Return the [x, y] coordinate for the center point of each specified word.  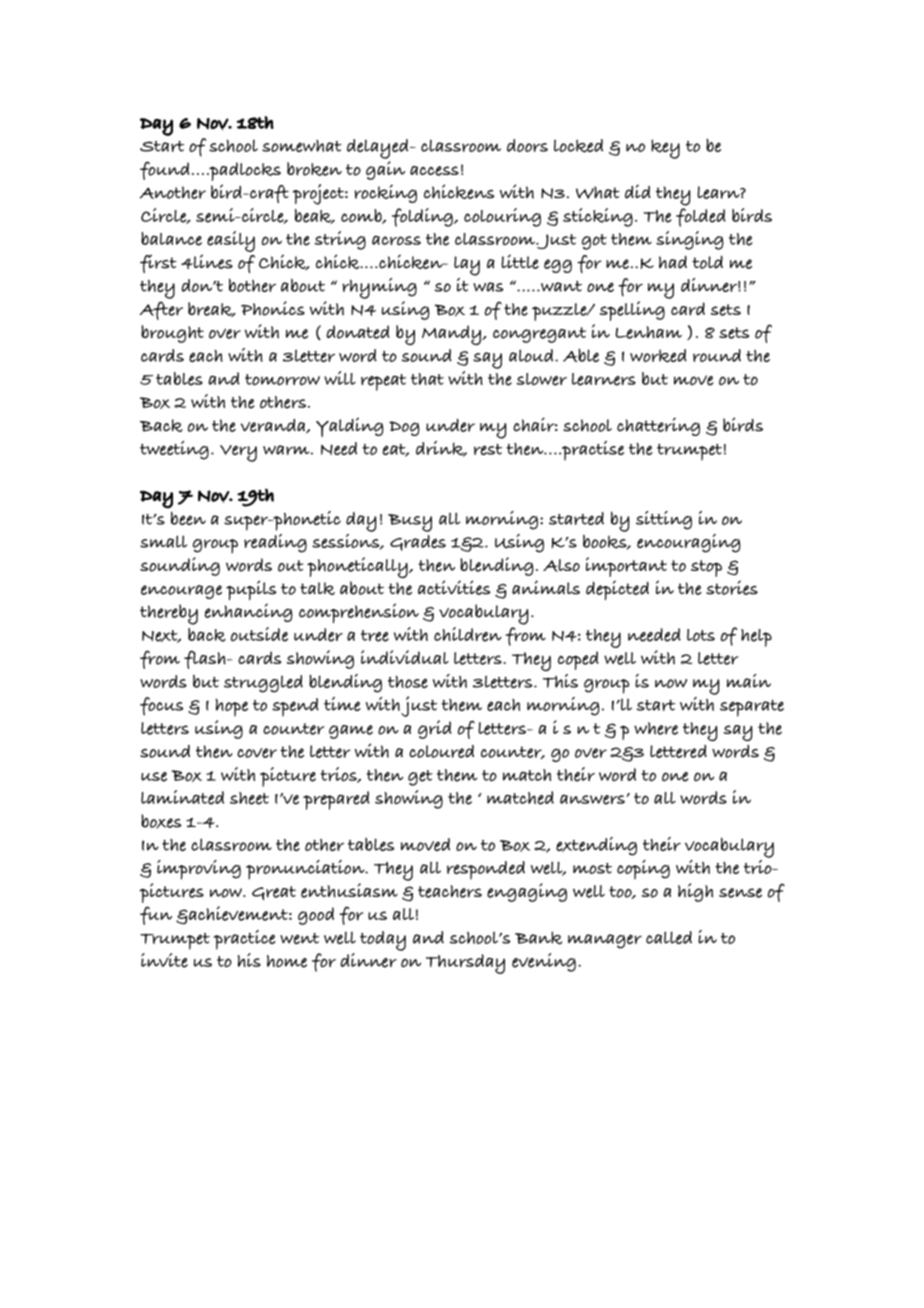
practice [245, 940]
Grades [418, 543]
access [434, 171]
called [669, 937]
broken [314, 169]
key [665, 149]
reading [275, 543]
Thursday [465, 964]
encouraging [689, 543]
